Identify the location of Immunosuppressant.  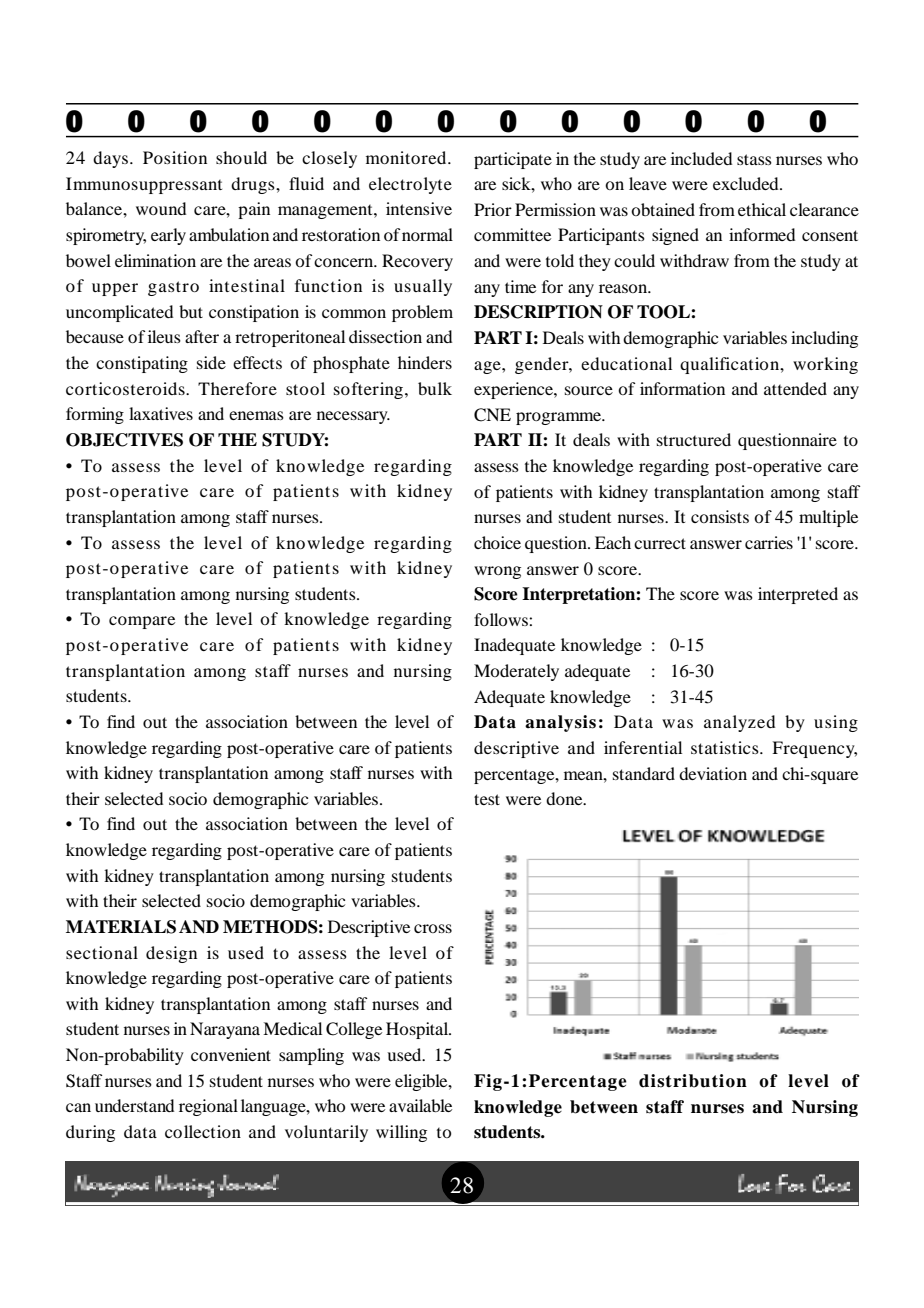
(144, 185).
